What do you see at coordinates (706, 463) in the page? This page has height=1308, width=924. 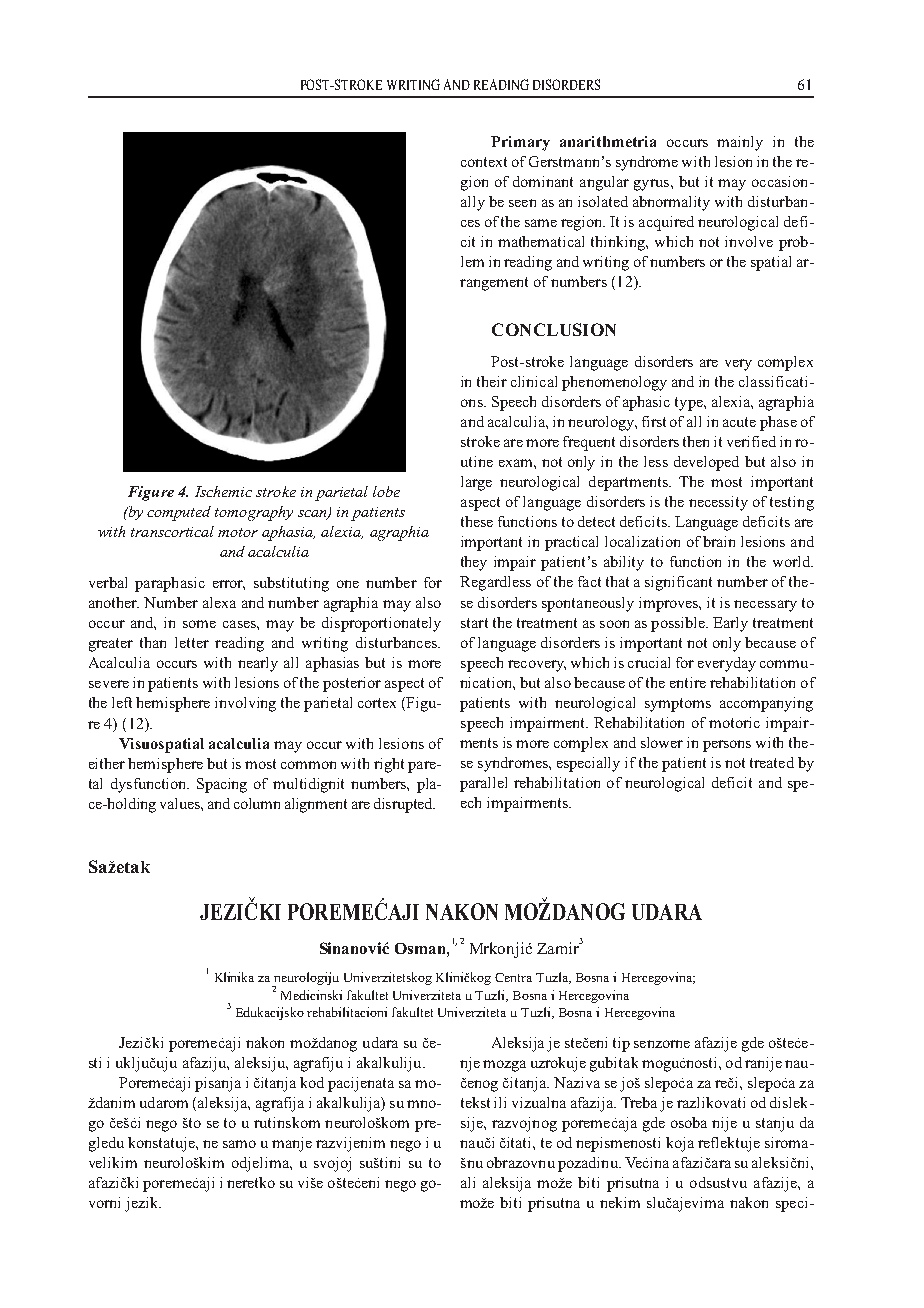 I see `developed` at bounding box center [706, 463].
